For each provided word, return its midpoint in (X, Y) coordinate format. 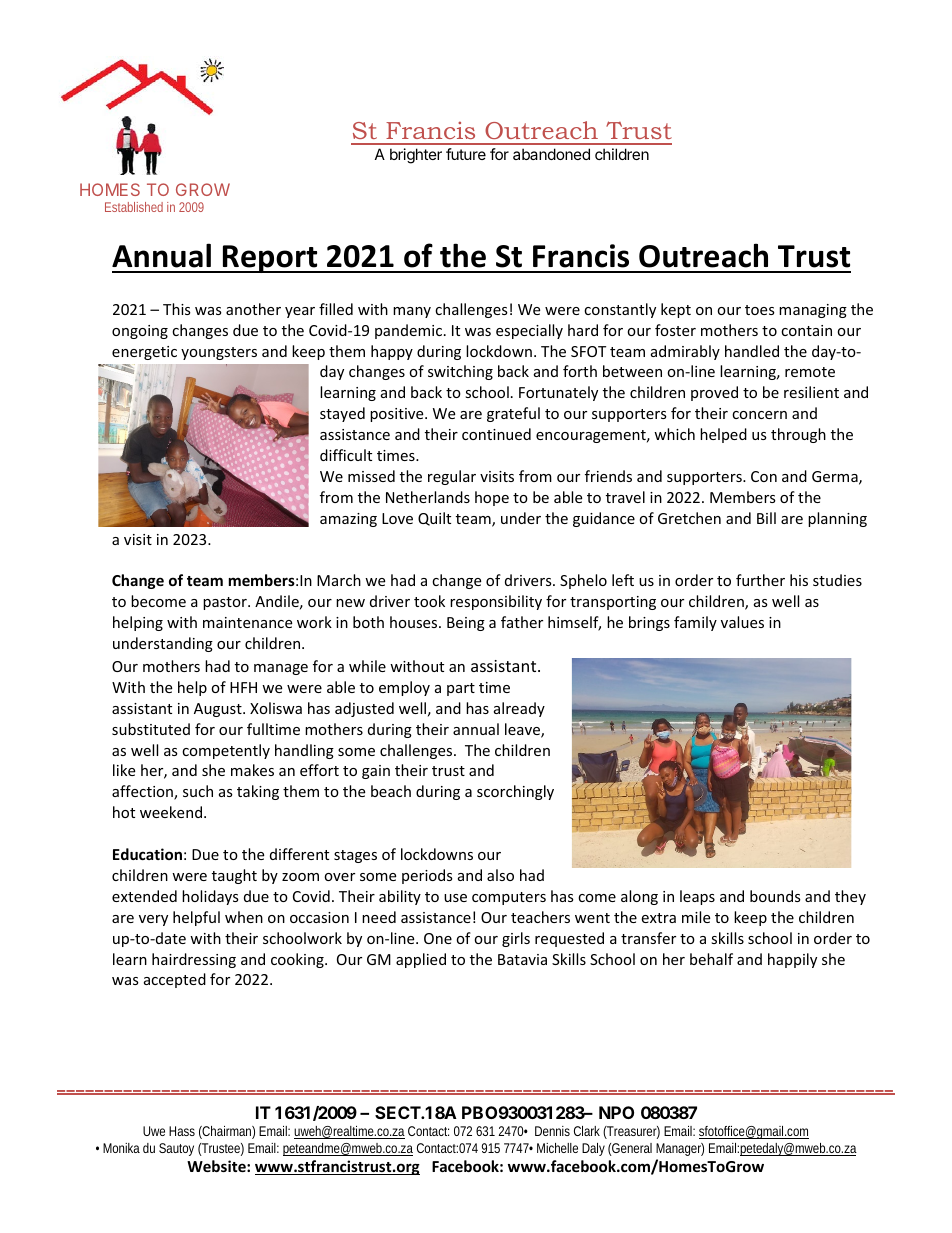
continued (496, 434)
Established (134, 207)
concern (759, 415)
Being (466, 624)
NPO (616, 1112)
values (742, 622)
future (466, 154)
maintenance (247, 622)
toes (760, 310)
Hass (182, 1131)
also (500, 875)
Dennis (552, 1131)
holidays (210, 897)
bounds (775, 896)
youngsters (219, 353)
